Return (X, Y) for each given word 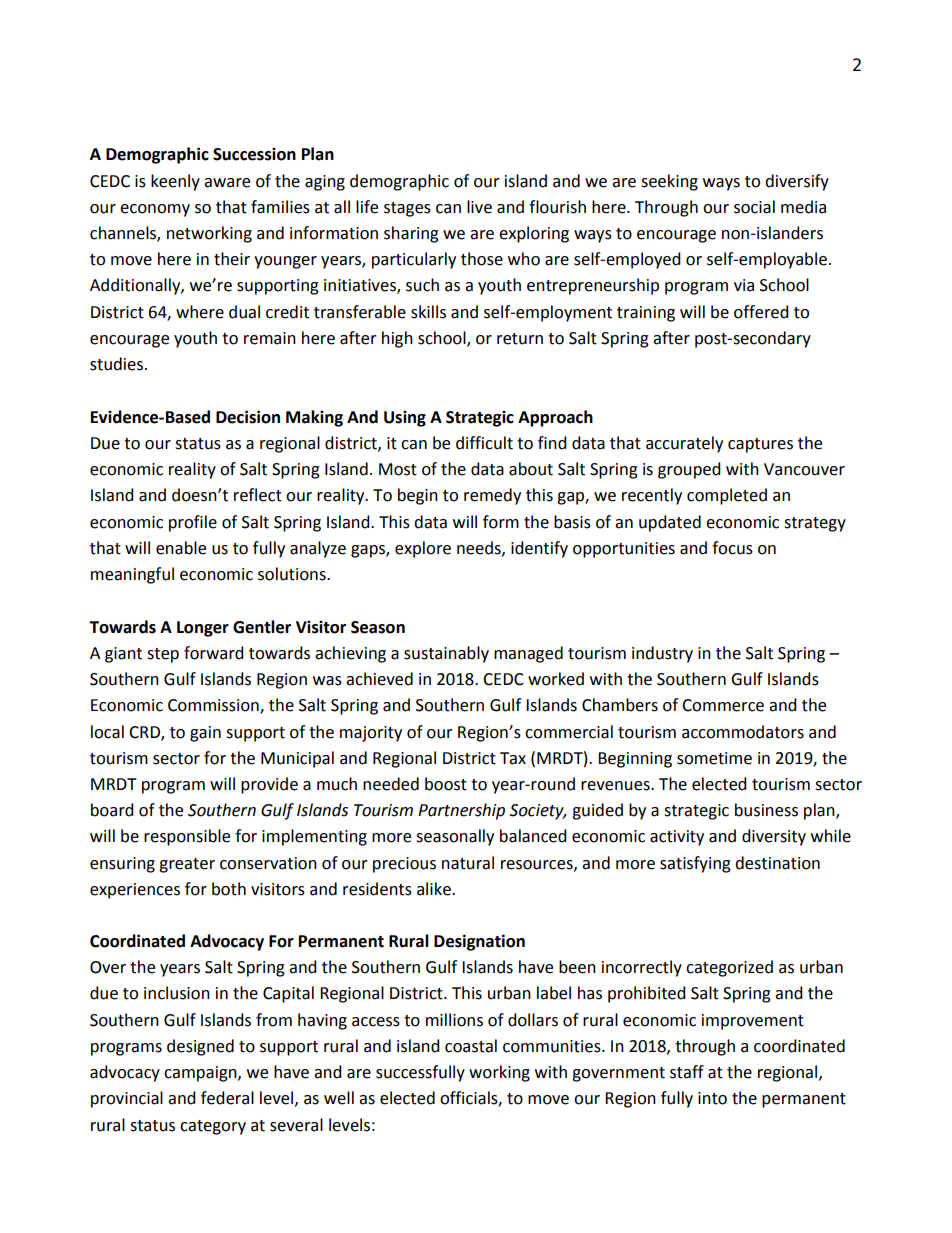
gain (205, 734)
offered (761, 312)
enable (181, 548)
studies (118, 364)
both (229, 889)
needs (480, 548)
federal (227, 1098)
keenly (175, 182)
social (754, 207)
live (479, 207)
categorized (729, 968)
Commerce (723, 705)
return (520, 339)
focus (732, 548)
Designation (479, 942)
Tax (513, 758)
